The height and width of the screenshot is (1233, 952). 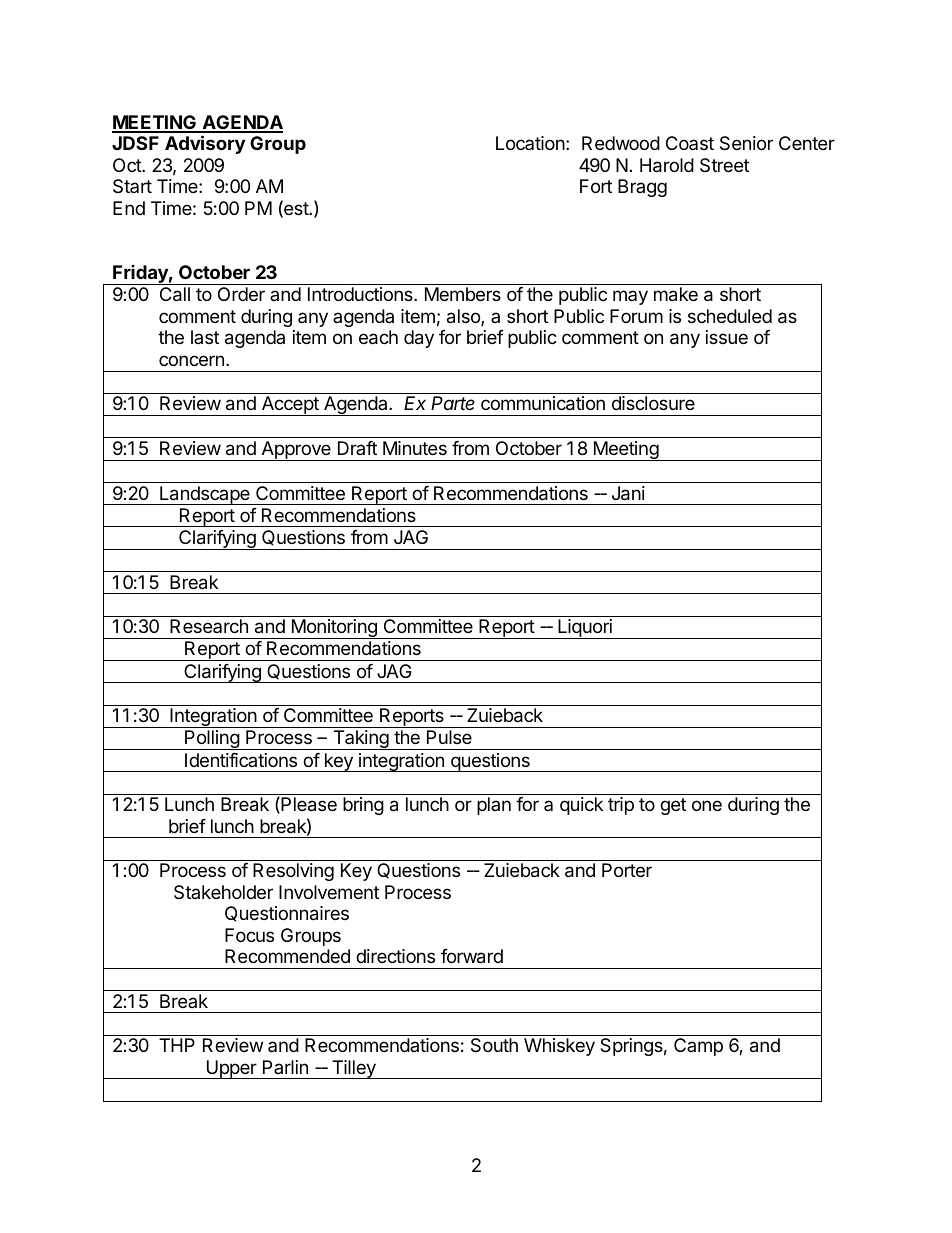 I want to click on plan, so click(x=494, y=806).
